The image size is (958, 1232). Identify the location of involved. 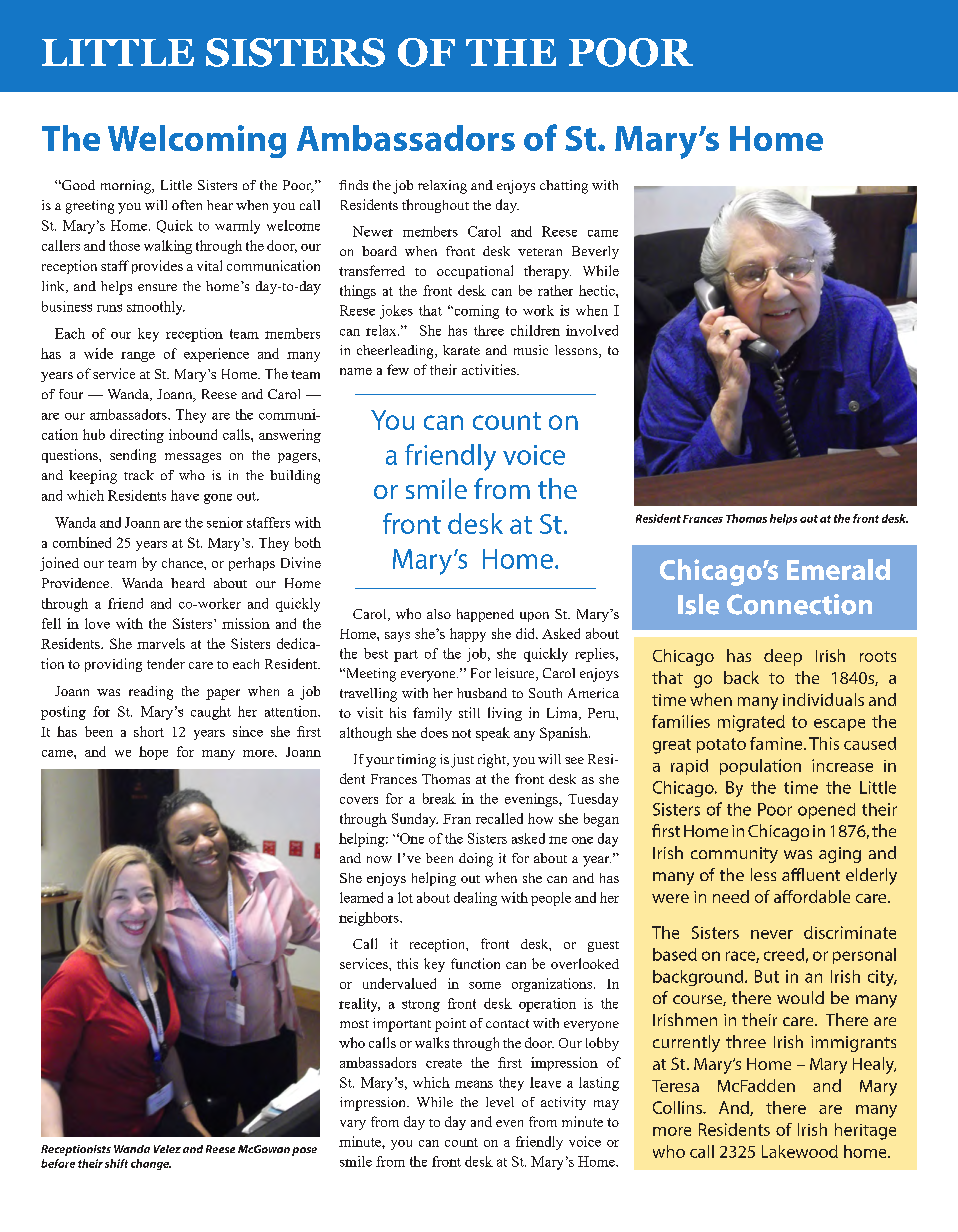
(592, 330).
